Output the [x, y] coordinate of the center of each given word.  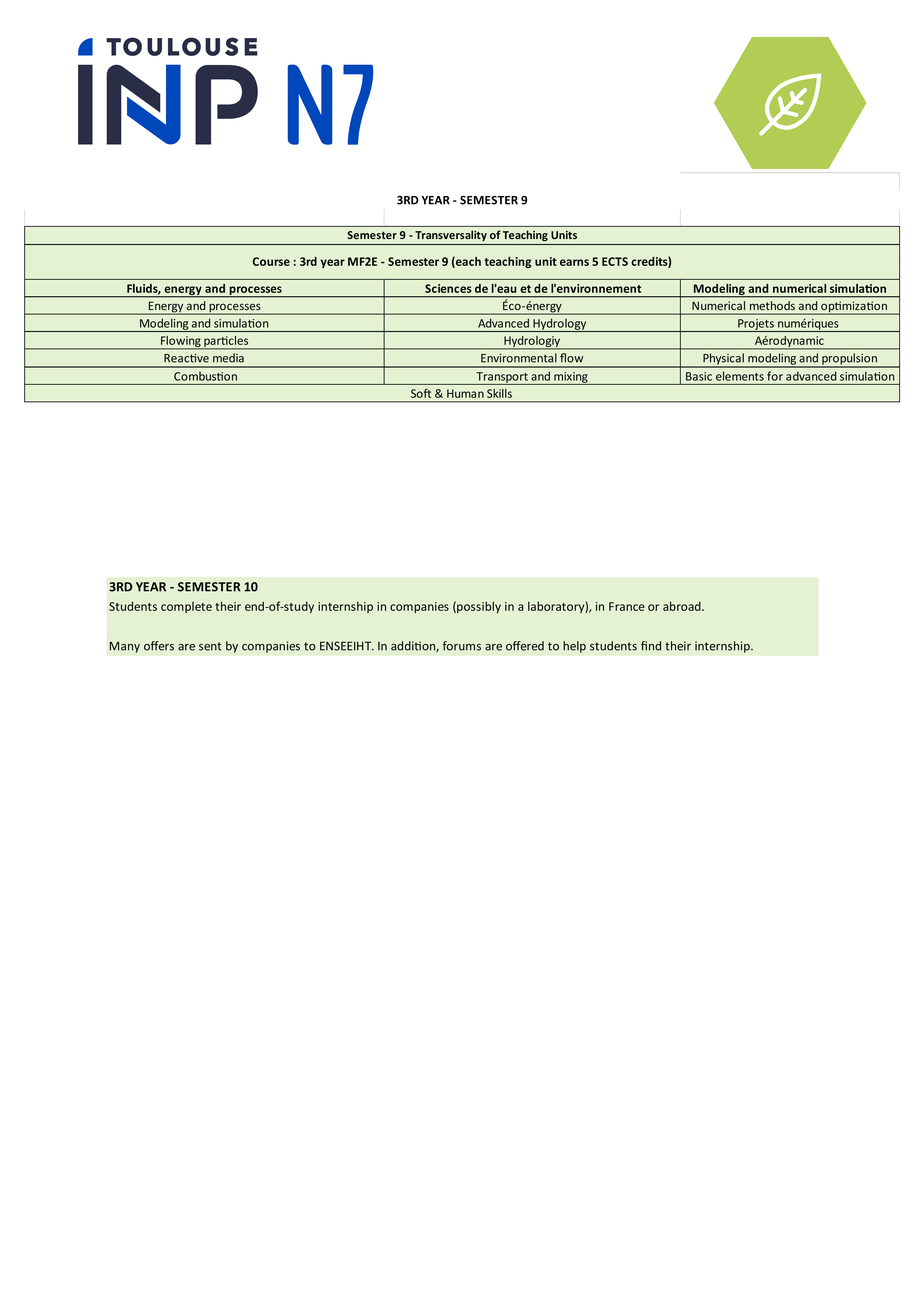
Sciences [448, 288]
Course [271, 261]
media [228, 358]
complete [186, 607]
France [627, 606]
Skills [499, 393]
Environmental [519, 358]
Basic [699, 376]
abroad [683, 606]
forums [462, 646]
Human [465, 393]
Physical [723, 360]
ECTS [615, 261]
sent [210, 646]
